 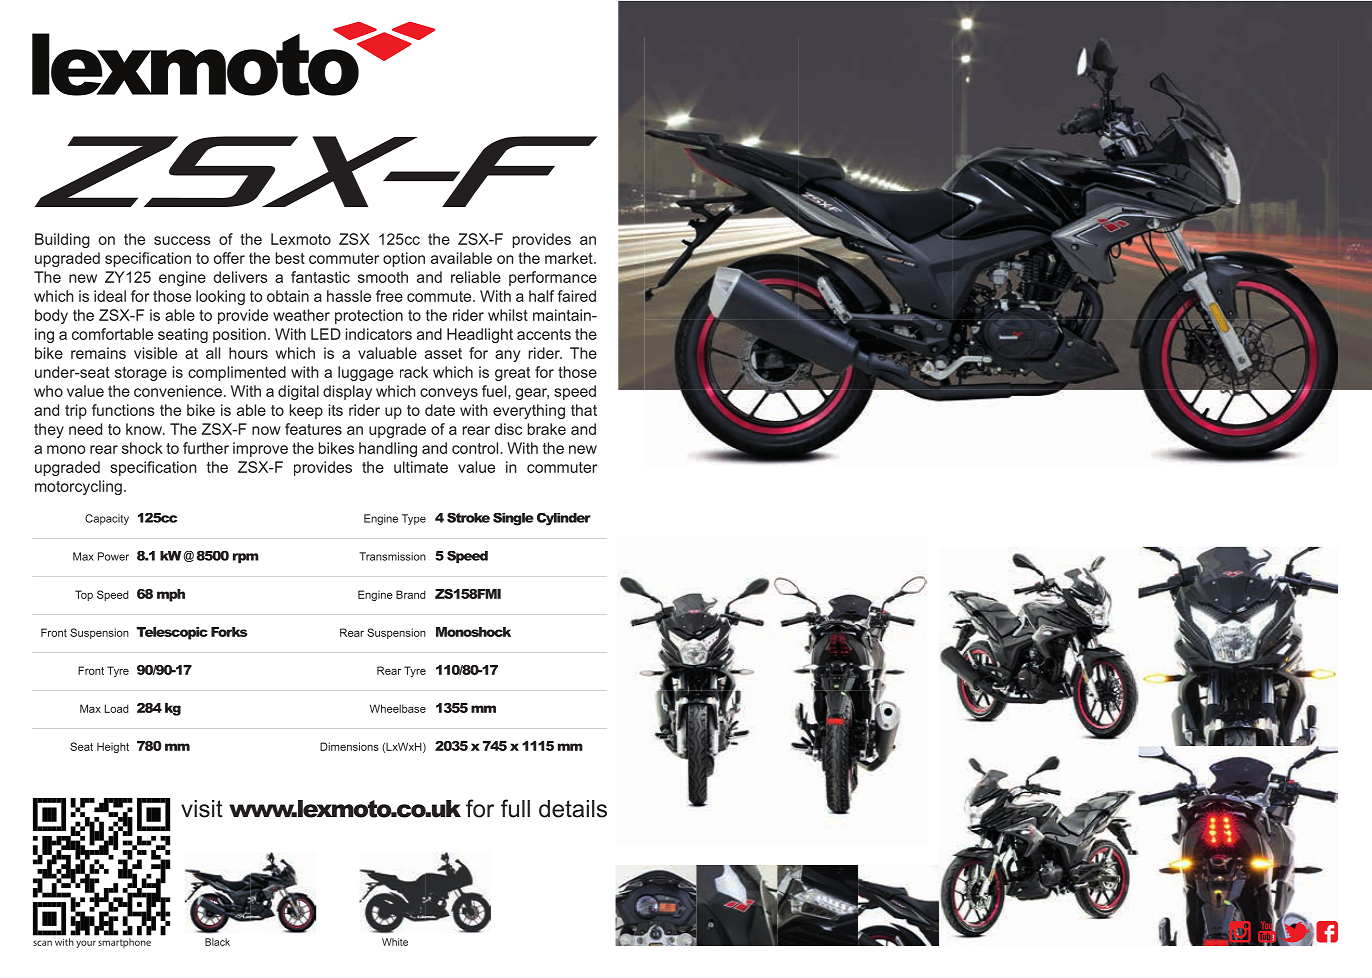 I want to click on Brand, so click(x=411, y=594).
